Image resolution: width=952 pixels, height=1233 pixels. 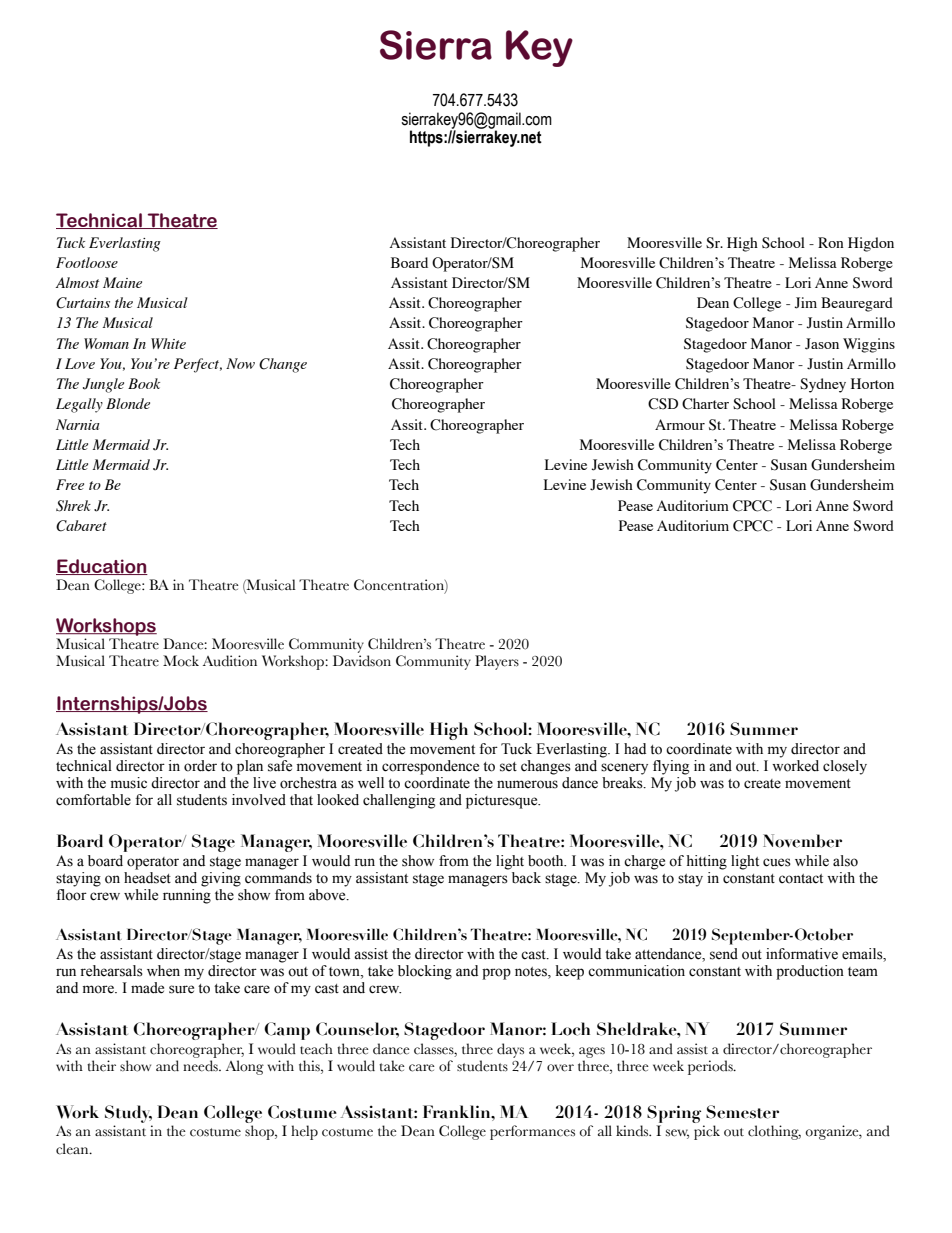 I want to click on Maine, so click(x=122, y=282).
